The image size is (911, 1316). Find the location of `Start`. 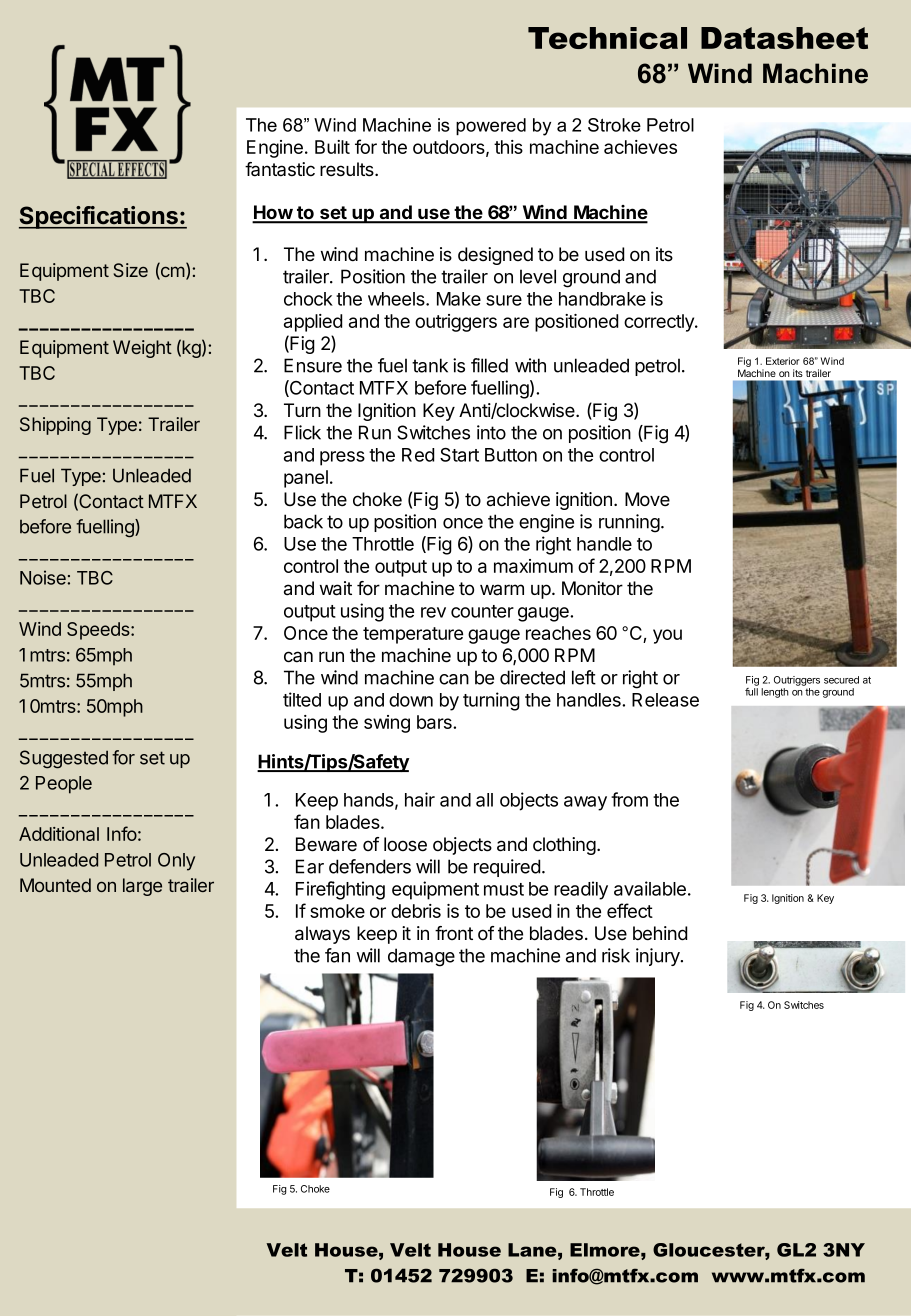

Start is located at coordinates (459, 455).
